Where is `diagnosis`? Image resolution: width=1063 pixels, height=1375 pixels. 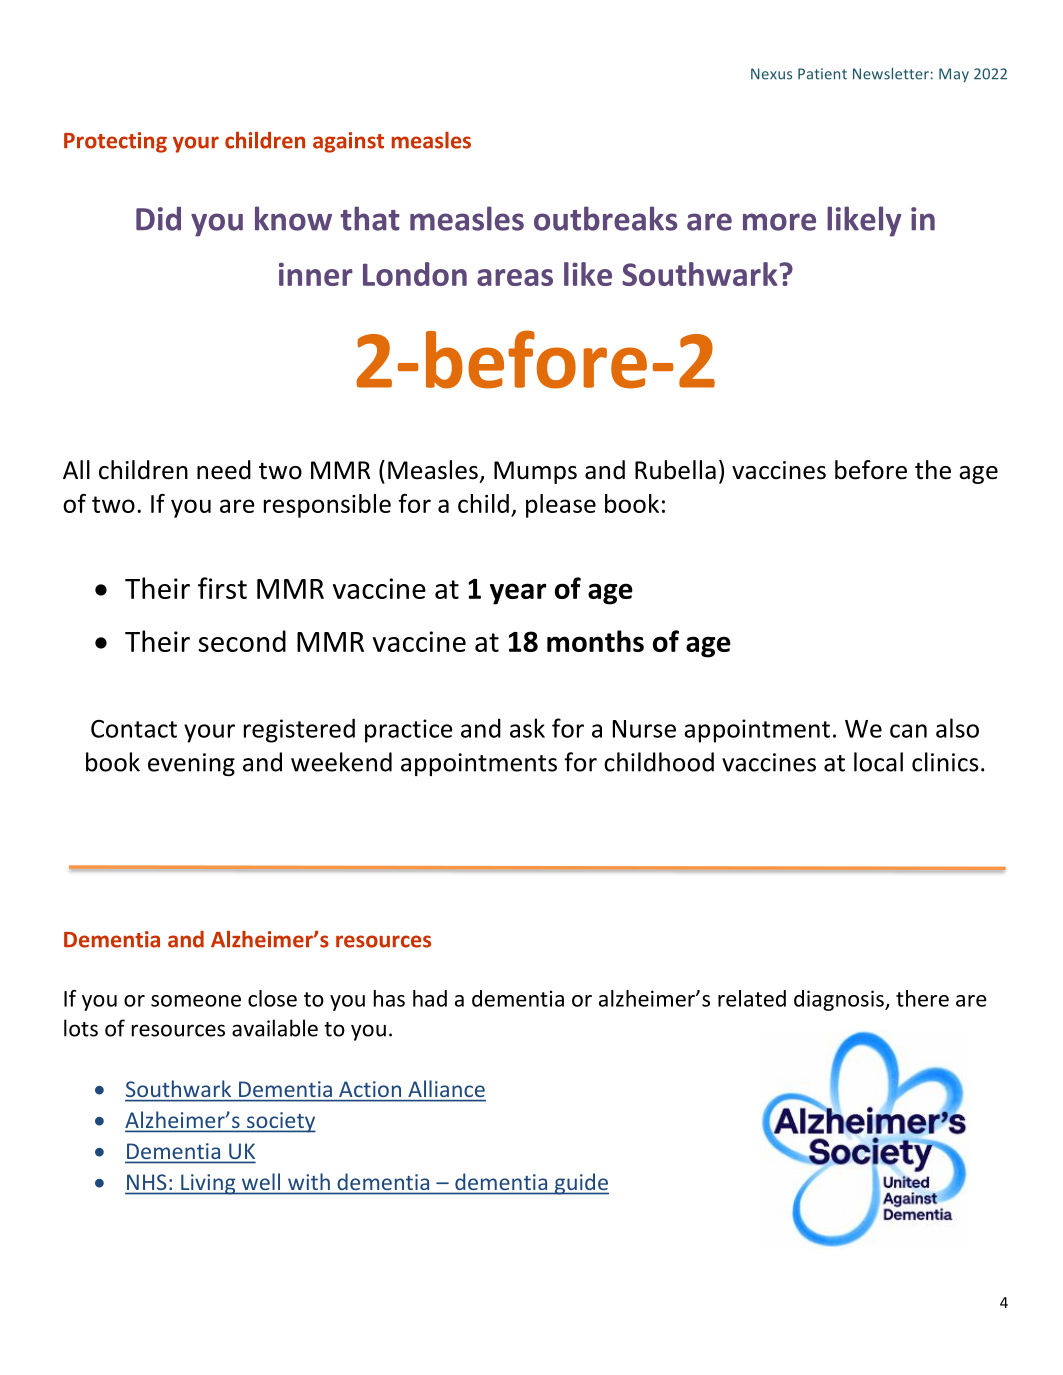 diagnosis is located at coordinates (840, 1000).
